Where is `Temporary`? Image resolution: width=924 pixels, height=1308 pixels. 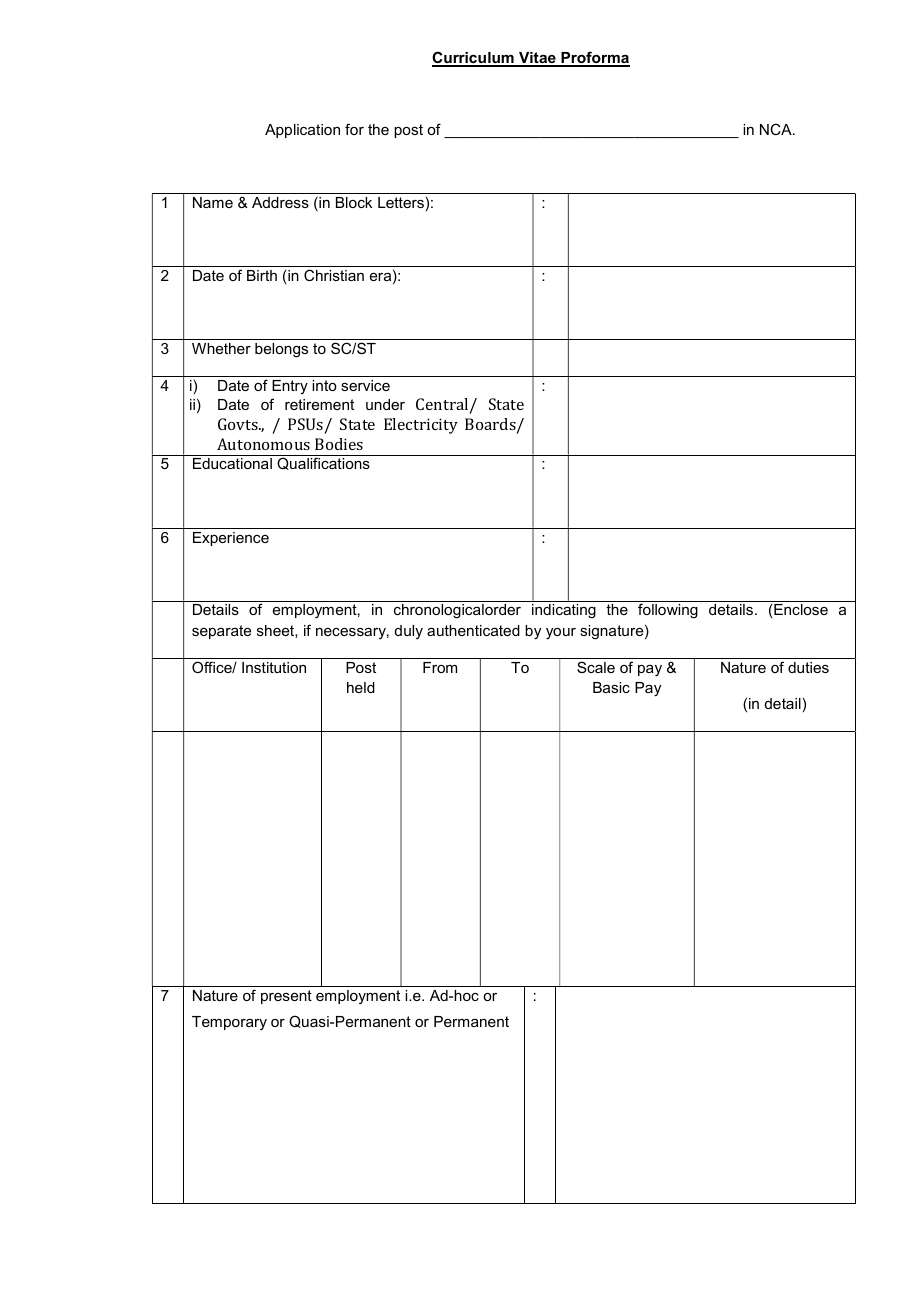 Temporary is located at coordinates (229, 1023).
